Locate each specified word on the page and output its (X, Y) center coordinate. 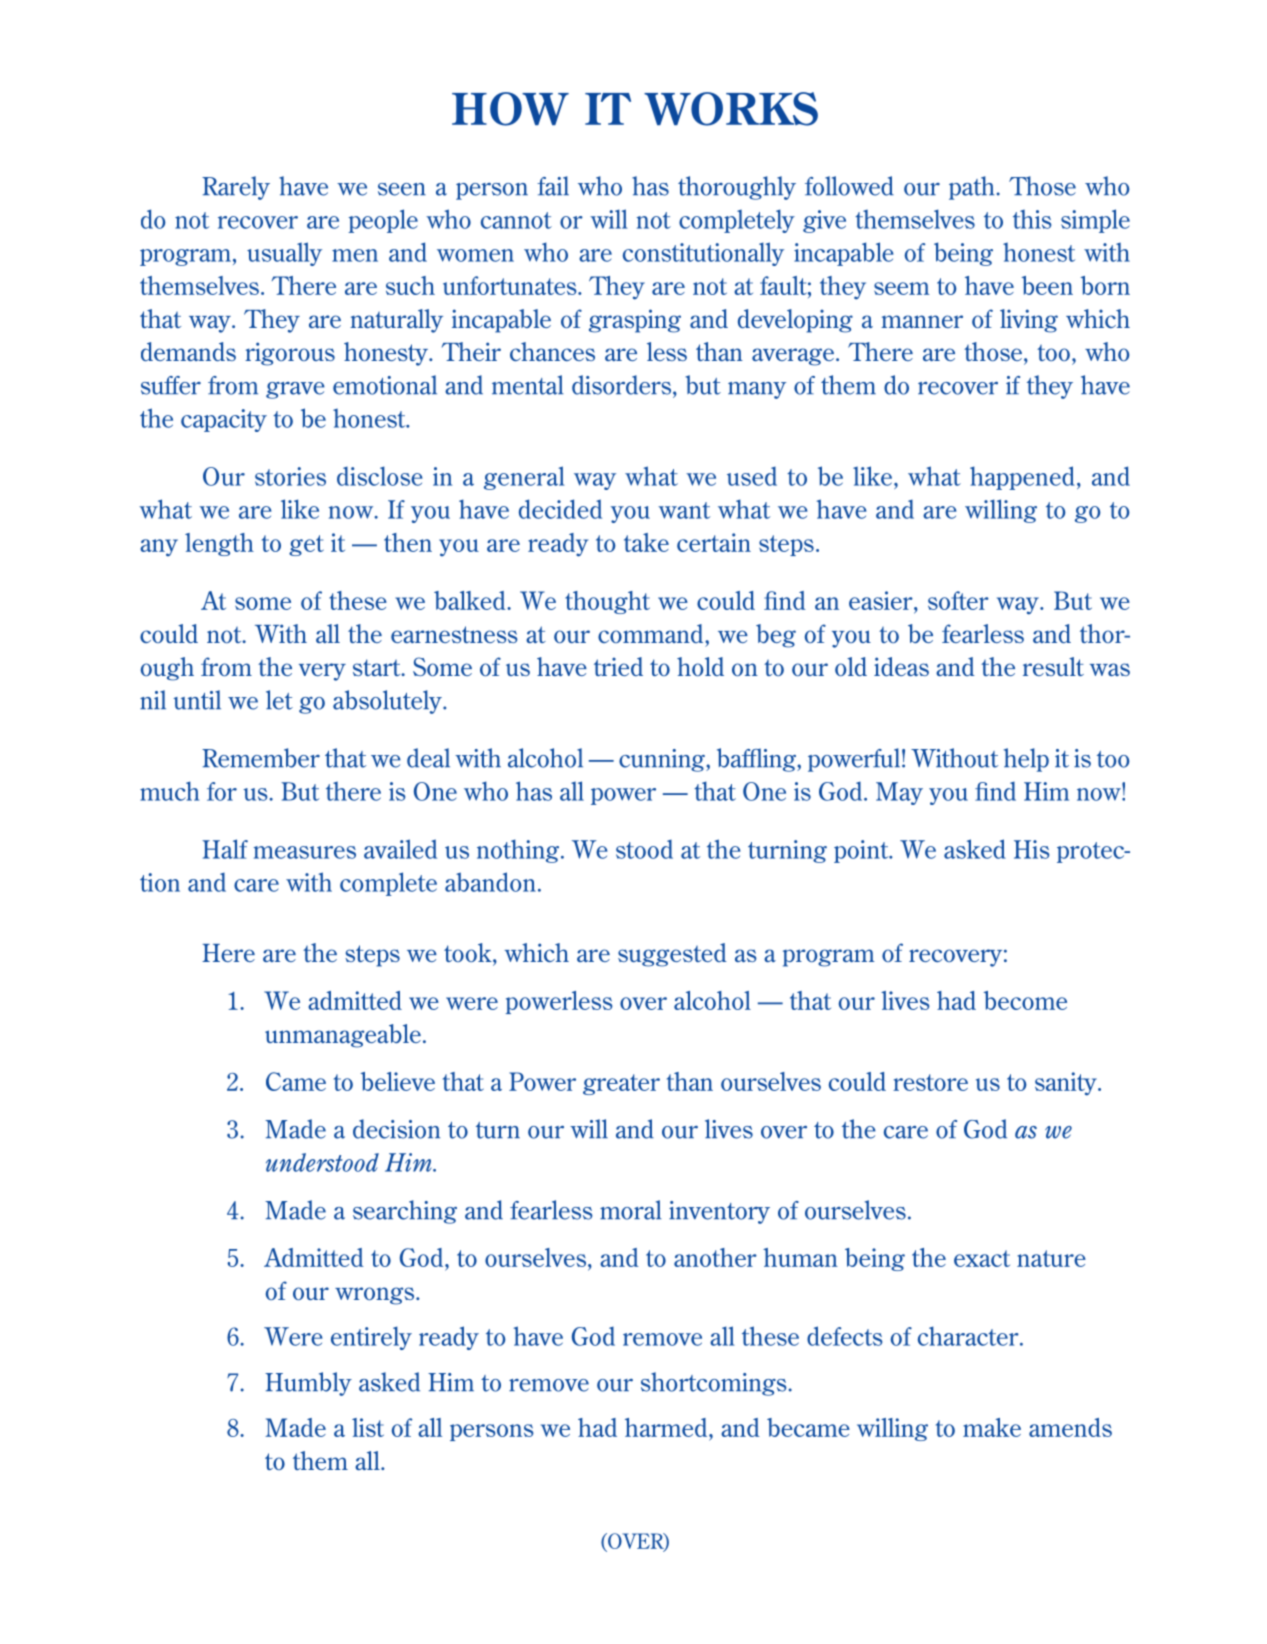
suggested (672, 955)
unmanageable (343, 1036)
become (1025, 1000)
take (646, 542)
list (368, 1427)
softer (958, 600)
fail (553, 186)
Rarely (236, 188)
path (971, 188)
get (306, 545)
